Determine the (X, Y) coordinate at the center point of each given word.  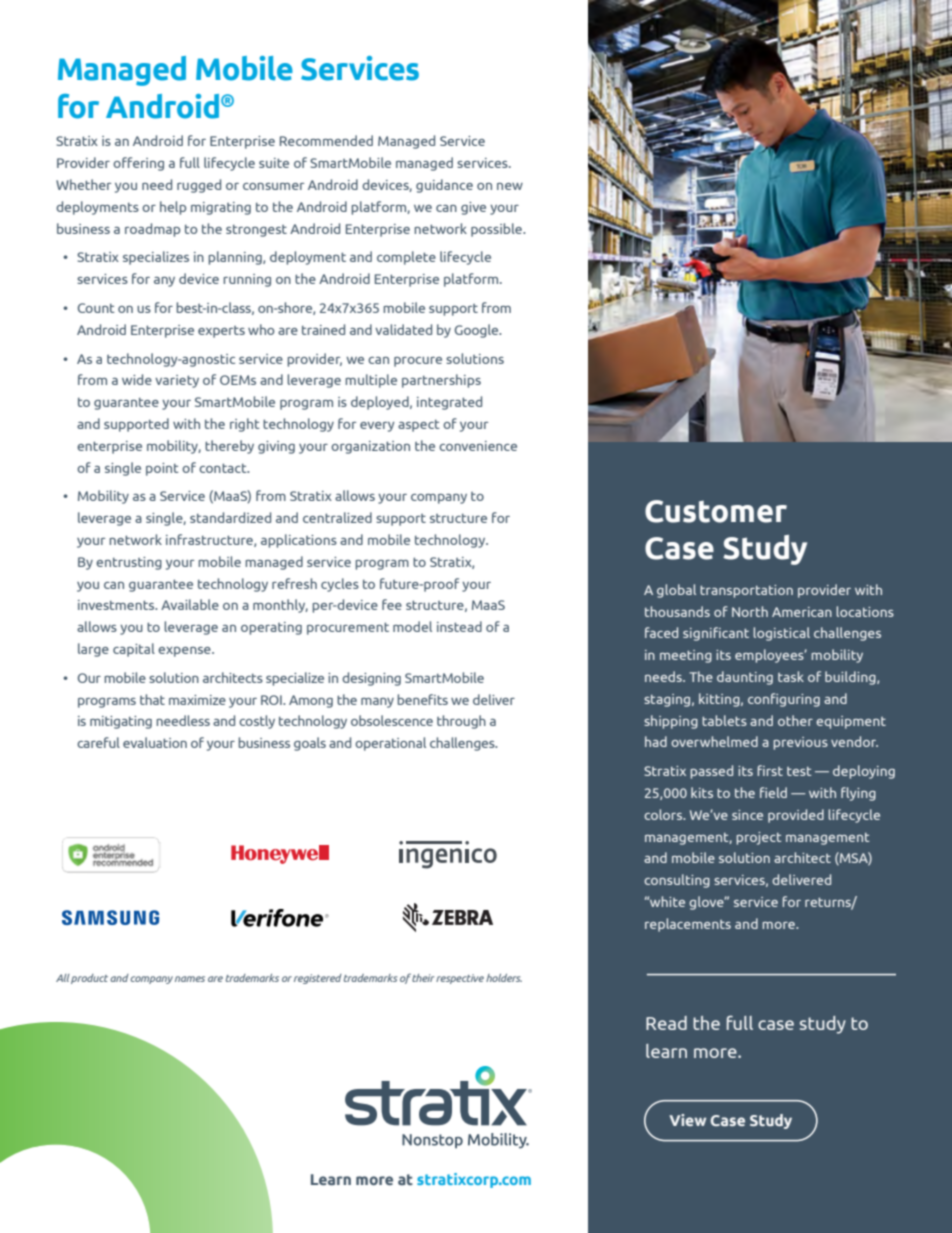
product (89, 979)
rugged (199, 186)
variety (177, 381)
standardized (230, 517)
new (510, 186)
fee (392, 604)
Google (478, 331)
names (190, 979)
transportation (746, 591)
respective (460, 979)
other (795, 720)
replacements (688, 925)
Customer (716, 511)
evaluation (155, 742)
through (461, 722)
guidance (444, 186)
